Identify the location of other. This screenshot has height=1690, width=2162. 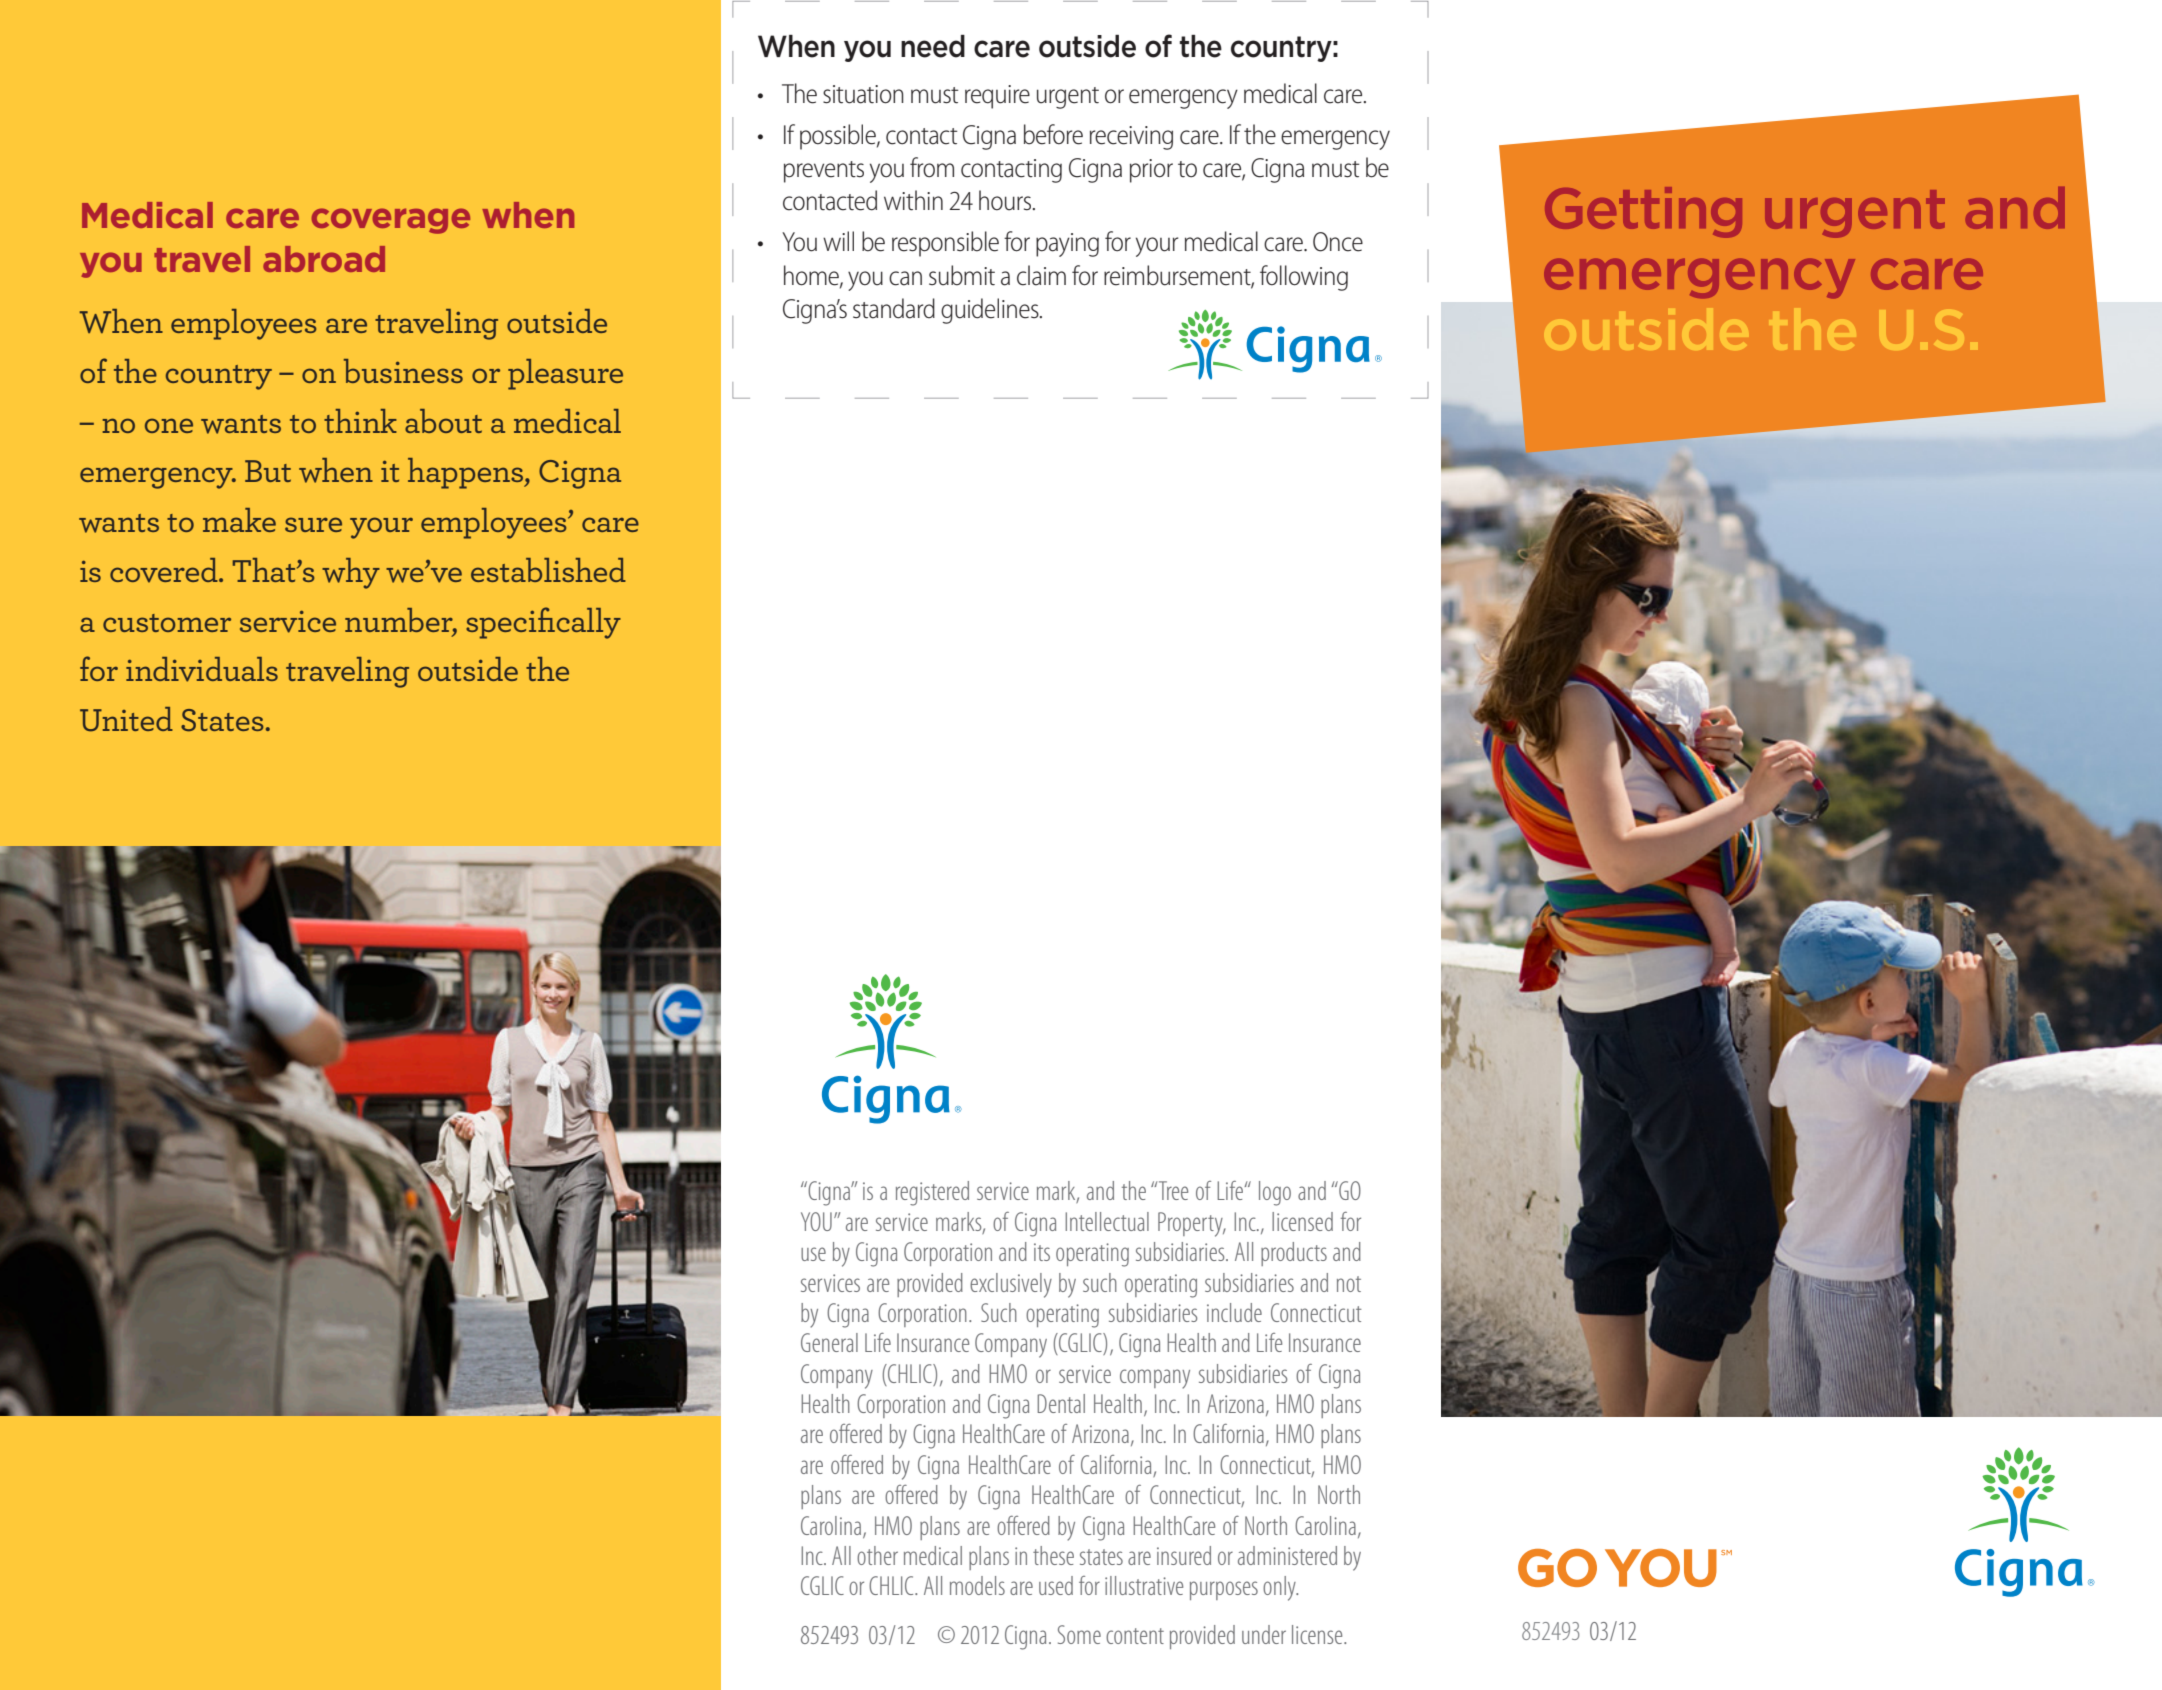
(877, 1555).
